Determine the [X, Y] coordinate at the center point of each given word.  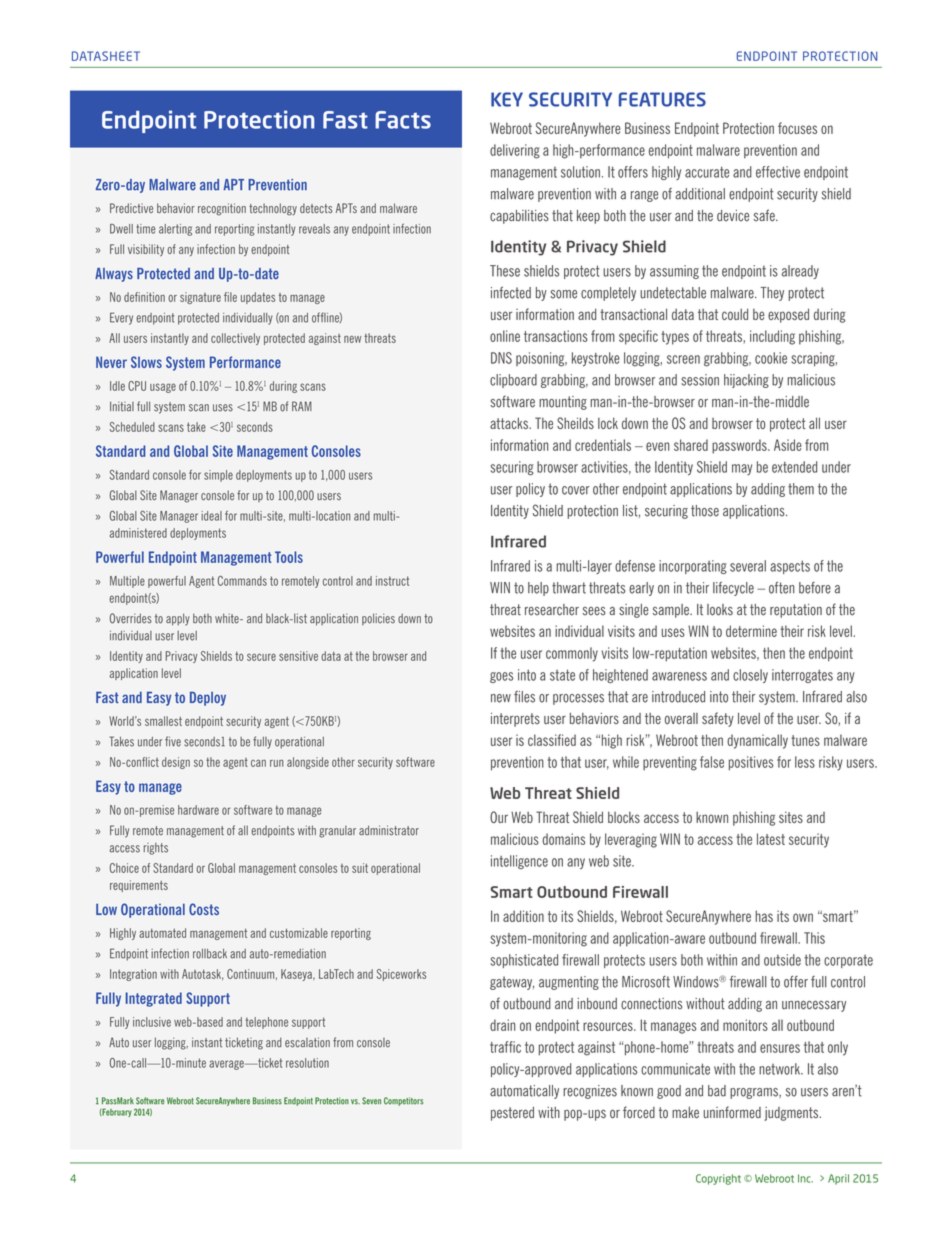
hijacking [746, 381]
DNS [501, 358]
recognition [222, 209]
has [764, 916]
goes [501, 677]
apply [178, 619]
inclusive [152, 1022]
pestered [512, 1114]
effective [778, 172]
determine [751, 631]
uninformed [732, 1112]
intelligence [519, 862]
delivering [515, 151]
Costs [204, 909]
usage [163, 388]
